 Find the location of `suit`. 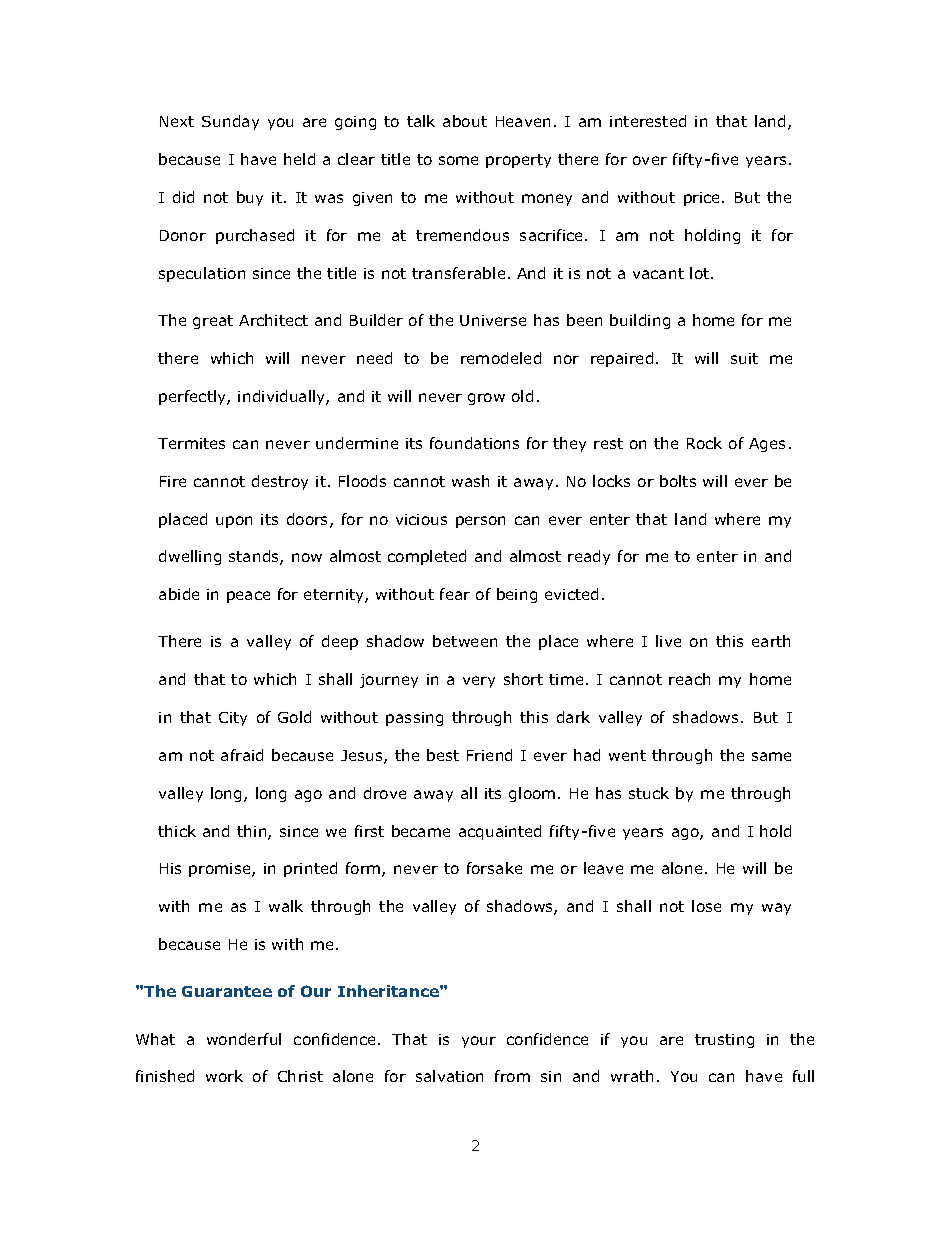

suit is located at coordinates (744, 358).
